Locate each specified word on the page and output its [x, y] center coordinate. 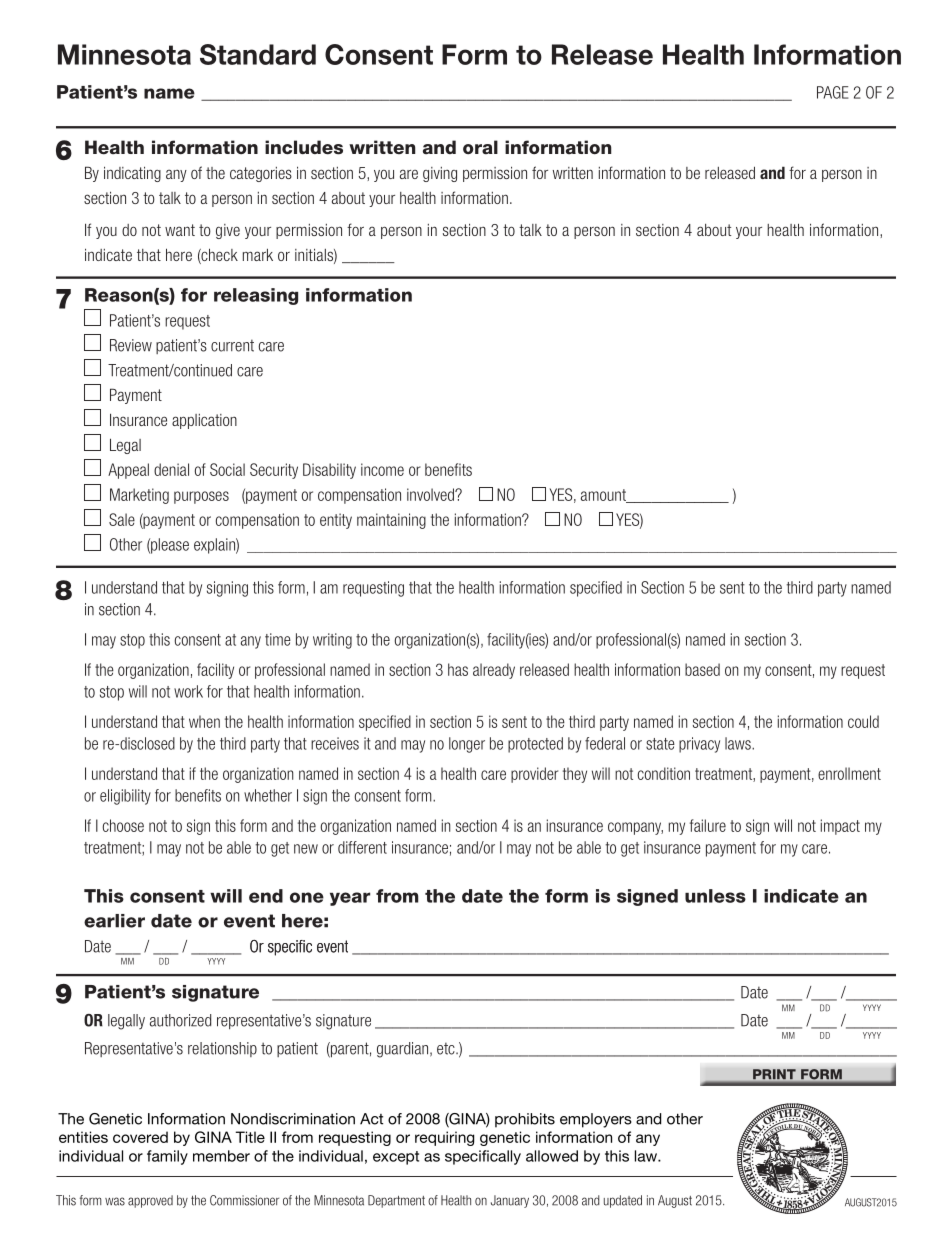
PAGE [832, 92]
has [458, 669]
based [702, 669]
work [188, 691]
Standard [258, 54]
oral [480, 147]
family [167, 1157]
